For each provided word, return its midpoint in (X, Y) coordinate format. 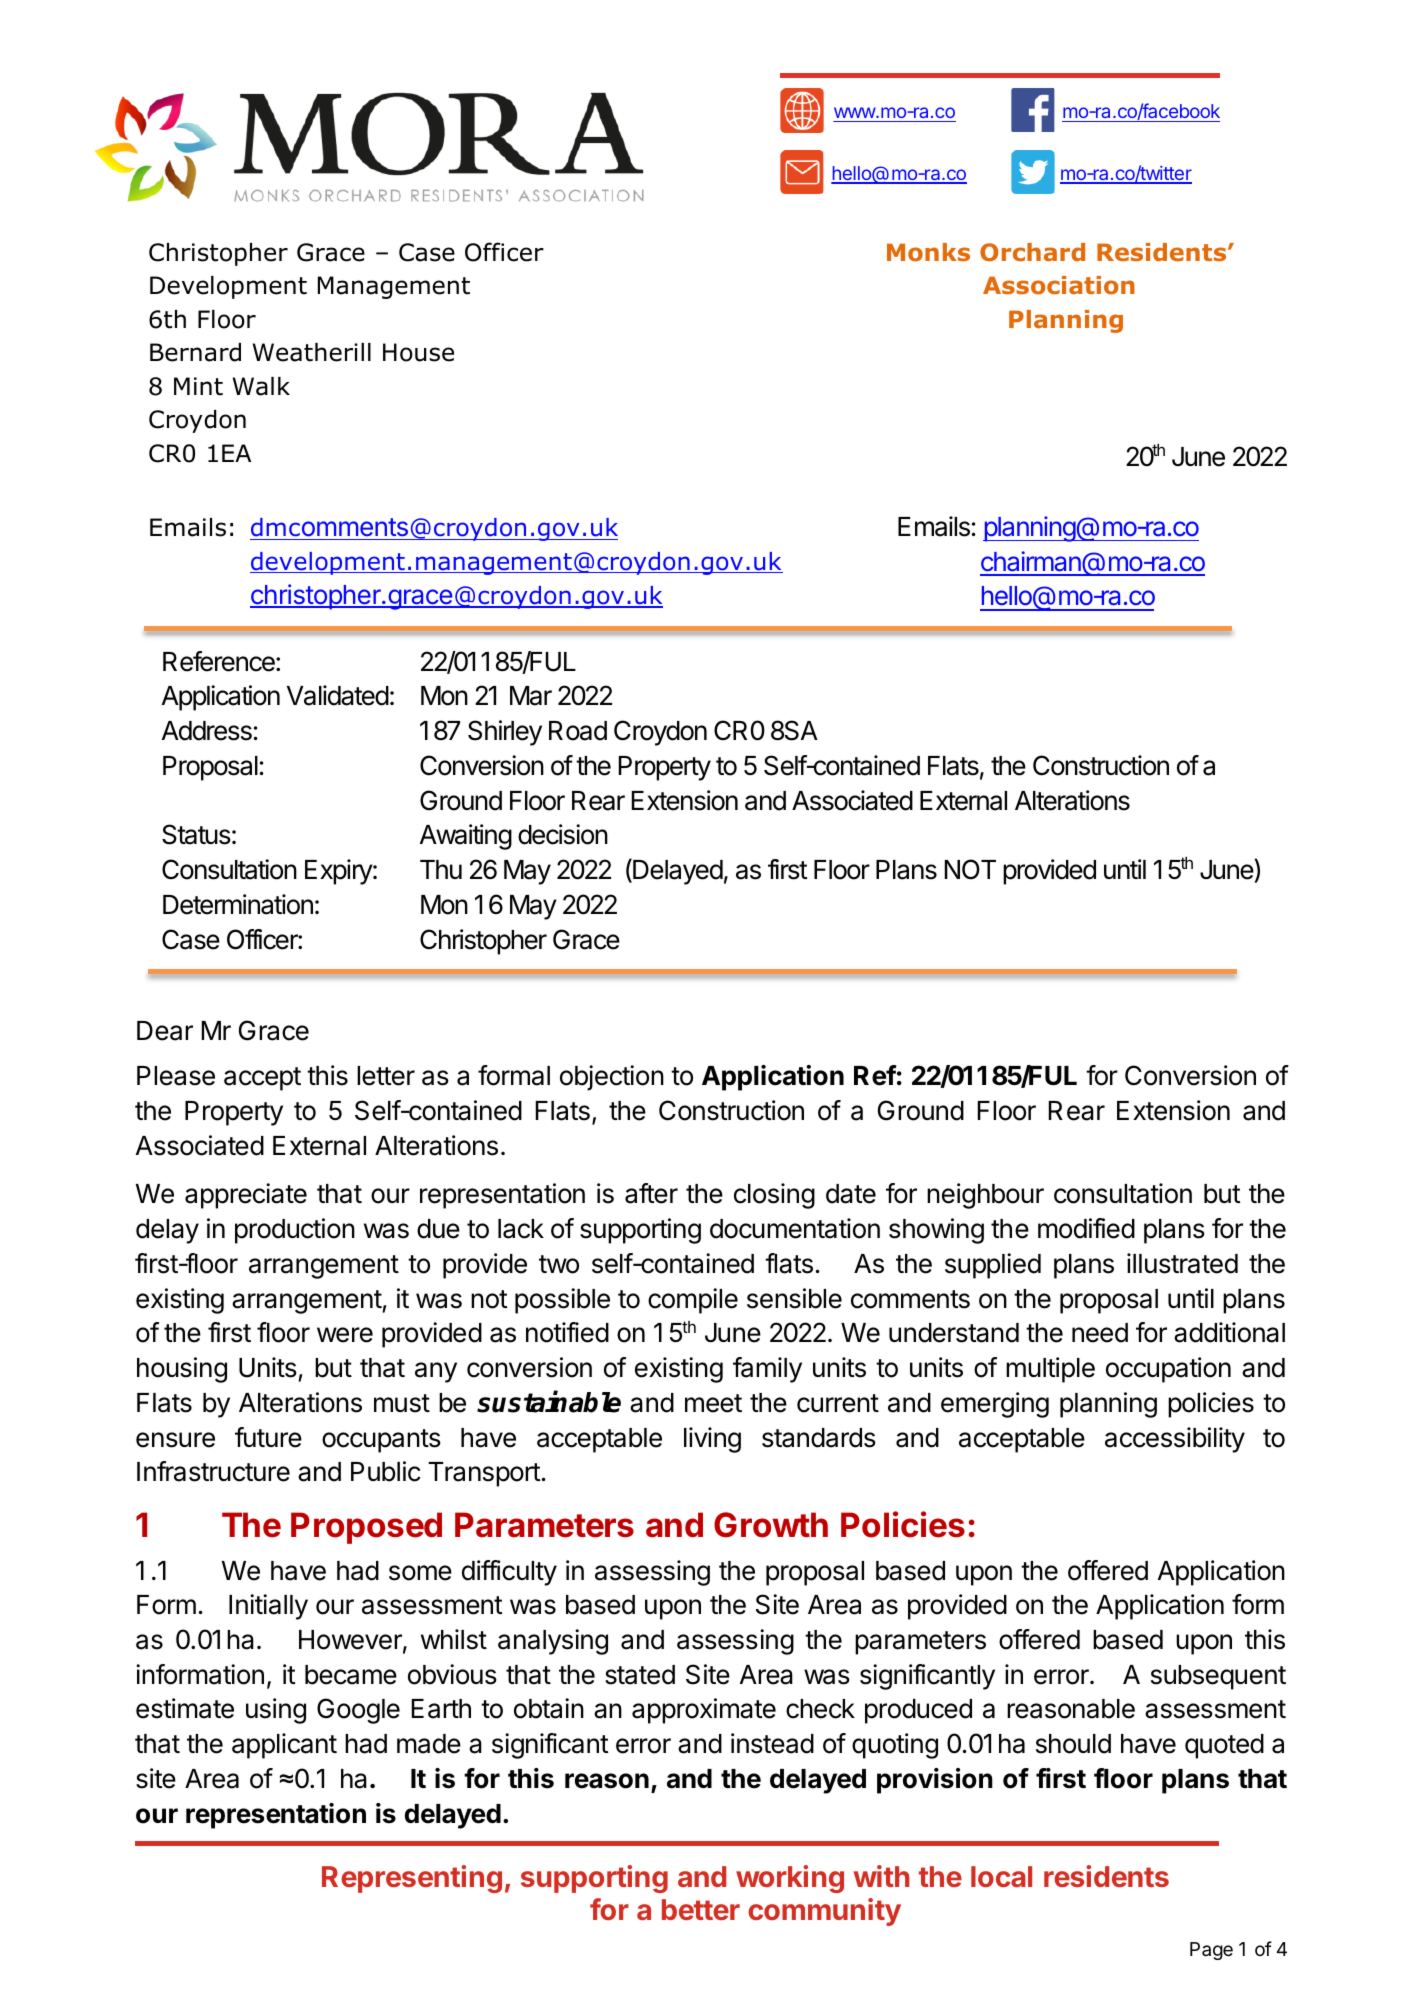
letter (386, 1076)
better (701, 1909)
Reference (220, 661)
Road (578, 731)
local (1001, 1876)
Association (1059, 285)
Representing (412, 1879)
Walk (261, 386)
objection (612, 1078)
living (712, 1440)
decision (563, 834)
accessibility (1175, 1440)
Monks (928, 252)
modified (1086, 1228)
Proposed (366, 1528)
